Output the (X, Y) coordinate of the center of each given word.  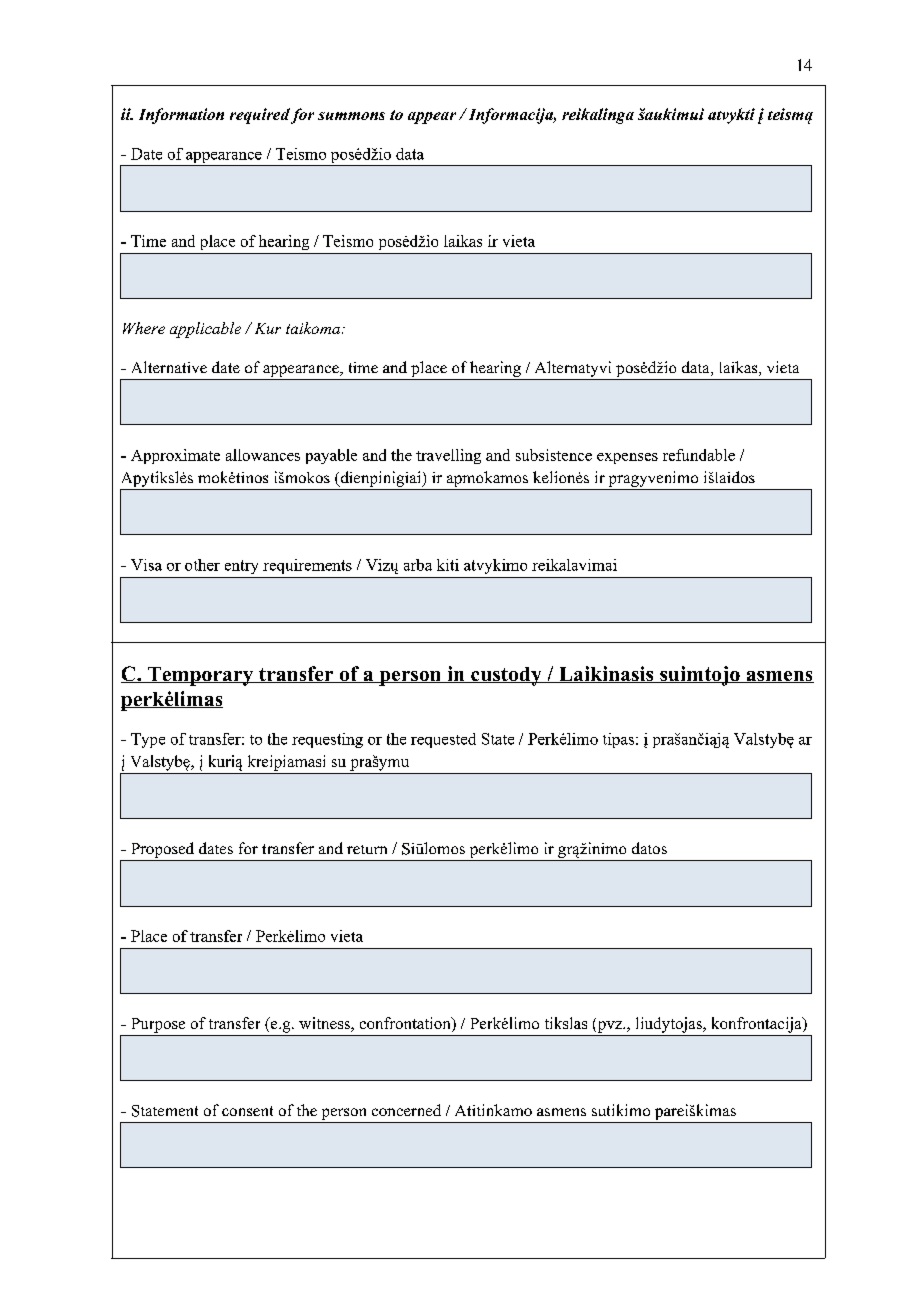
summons (351, 116)
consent (247, 1111)
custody (506, 676)
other (202, 565)
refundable (699, 455)
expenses (627, 458)
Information (181, 116)
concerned (406, 1110)
